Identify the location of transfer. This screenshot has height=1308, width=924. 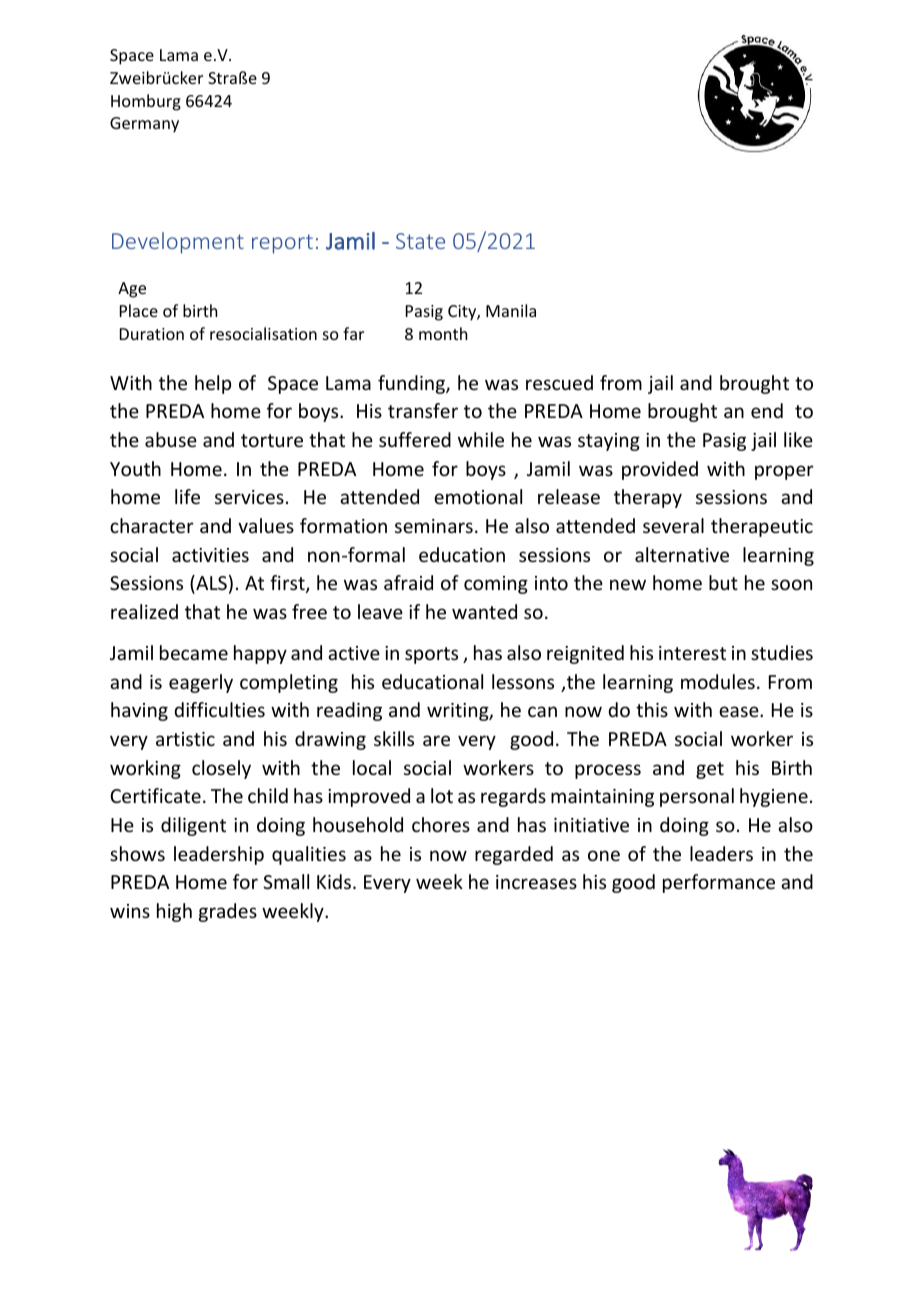
(423, 410).
